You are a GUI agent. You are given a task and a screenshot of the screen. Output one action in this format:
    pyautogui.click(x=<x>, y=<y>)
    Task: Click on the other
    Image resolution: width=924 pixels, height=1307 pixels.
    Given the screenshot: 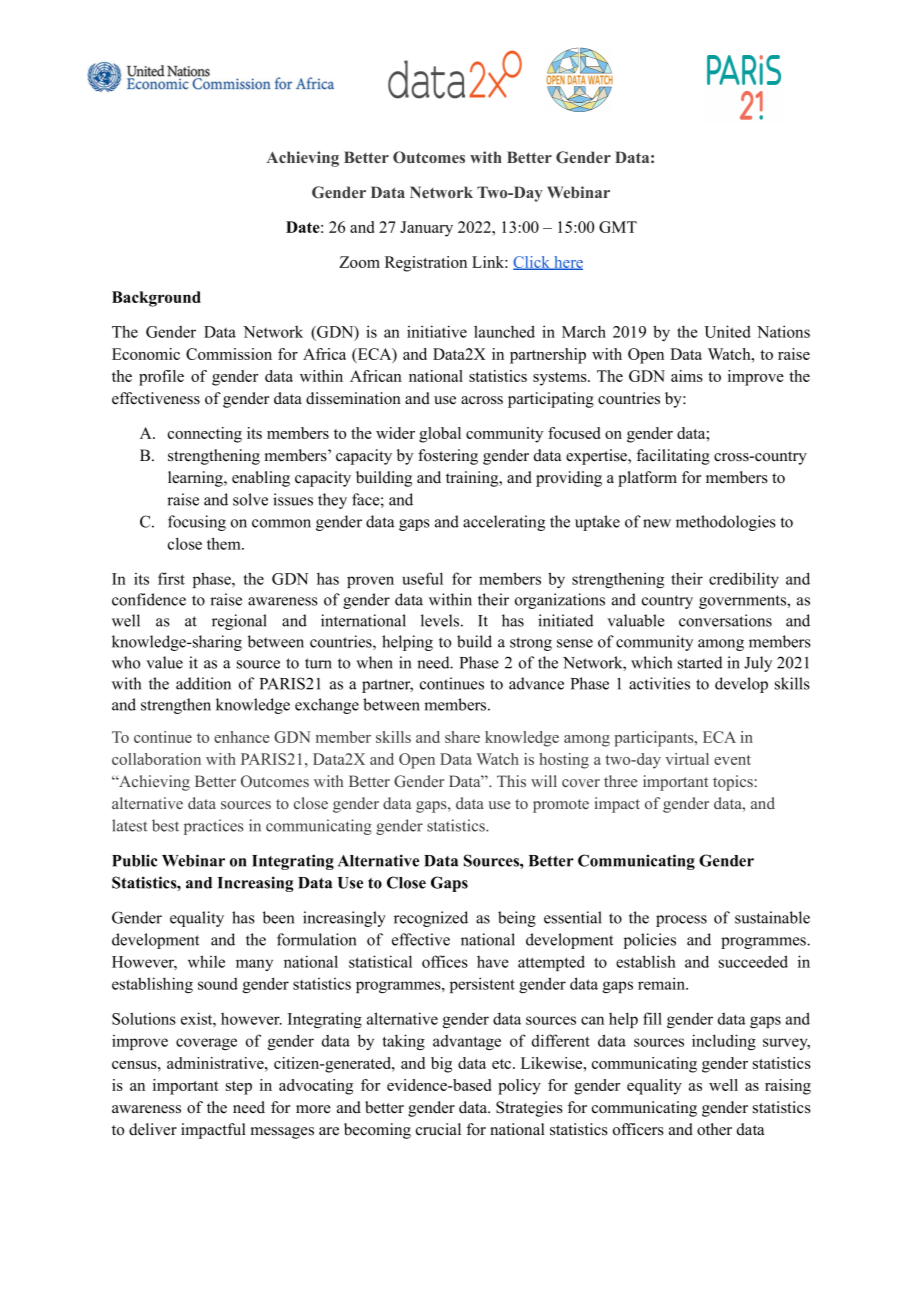 What is the action you would take?
    pyautogui.click(x=714, y=1129)
